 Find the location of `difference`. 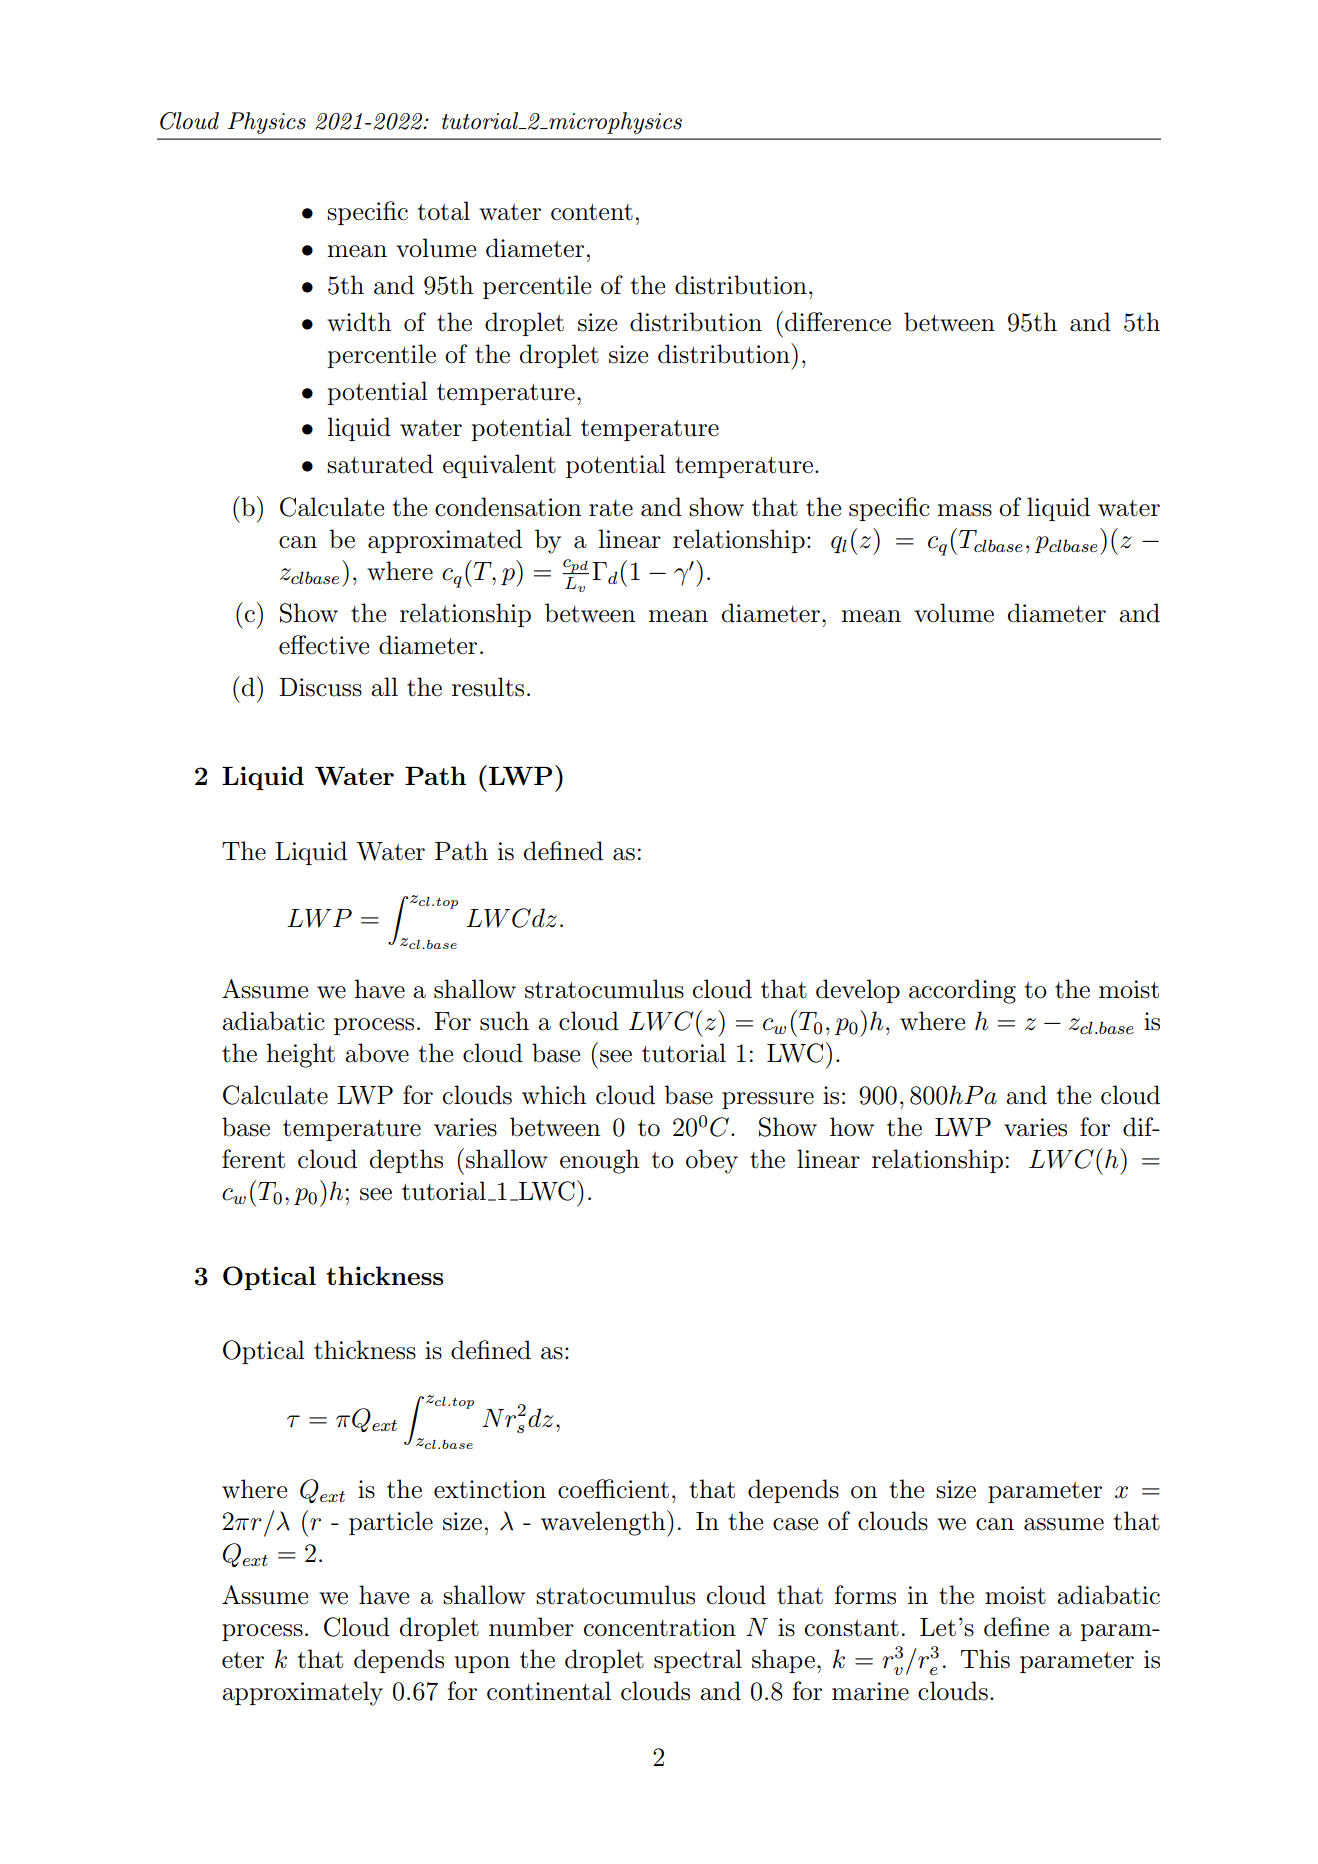

difference is located at coordinates (838, 322).
